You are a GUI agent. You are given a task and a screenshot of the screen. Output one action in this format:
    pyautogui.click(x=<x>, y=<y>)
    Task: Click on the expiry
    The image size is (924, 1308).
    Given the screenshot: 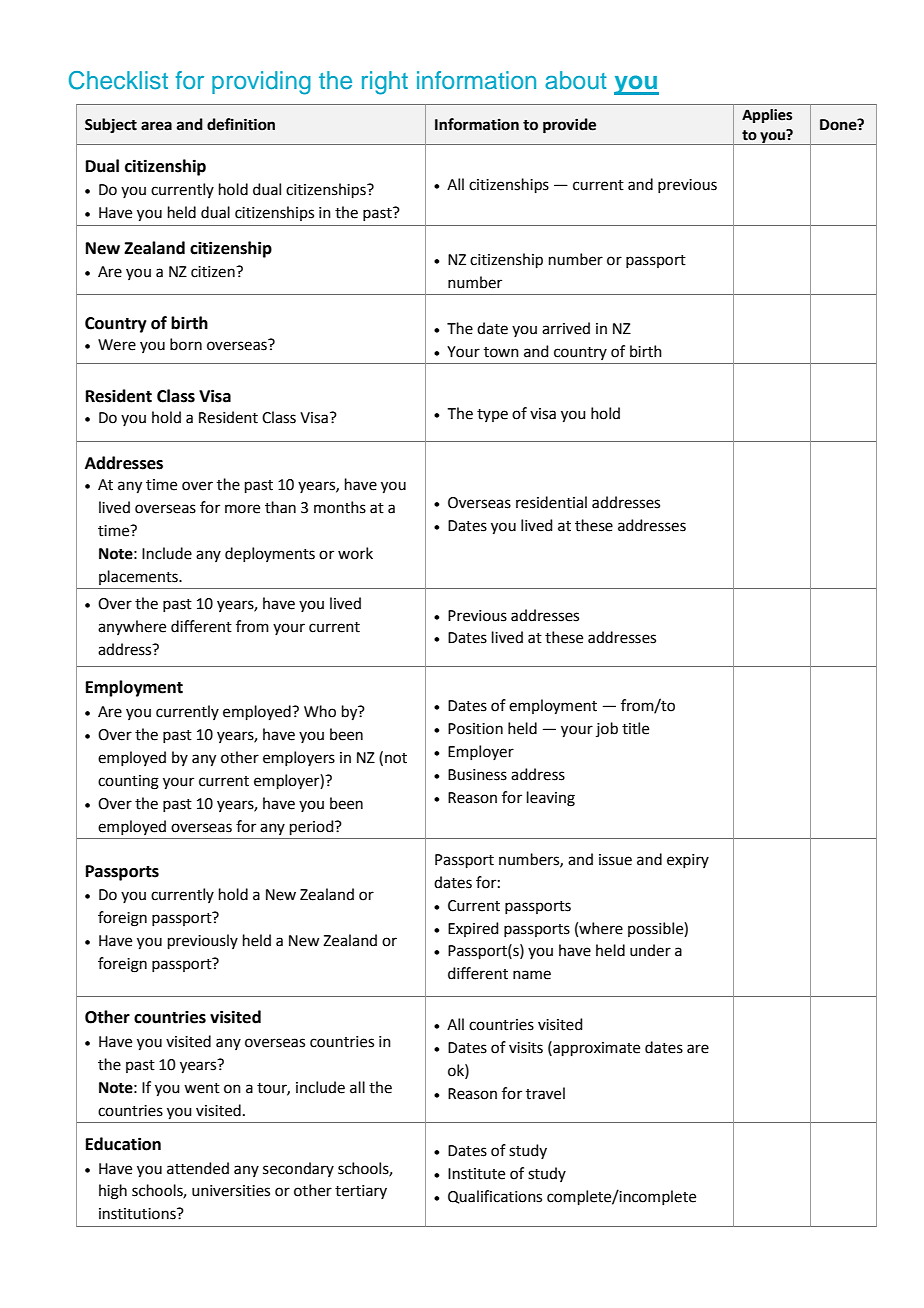 What is the action you would take?
    pyautogui.click(x=688, y=861)
